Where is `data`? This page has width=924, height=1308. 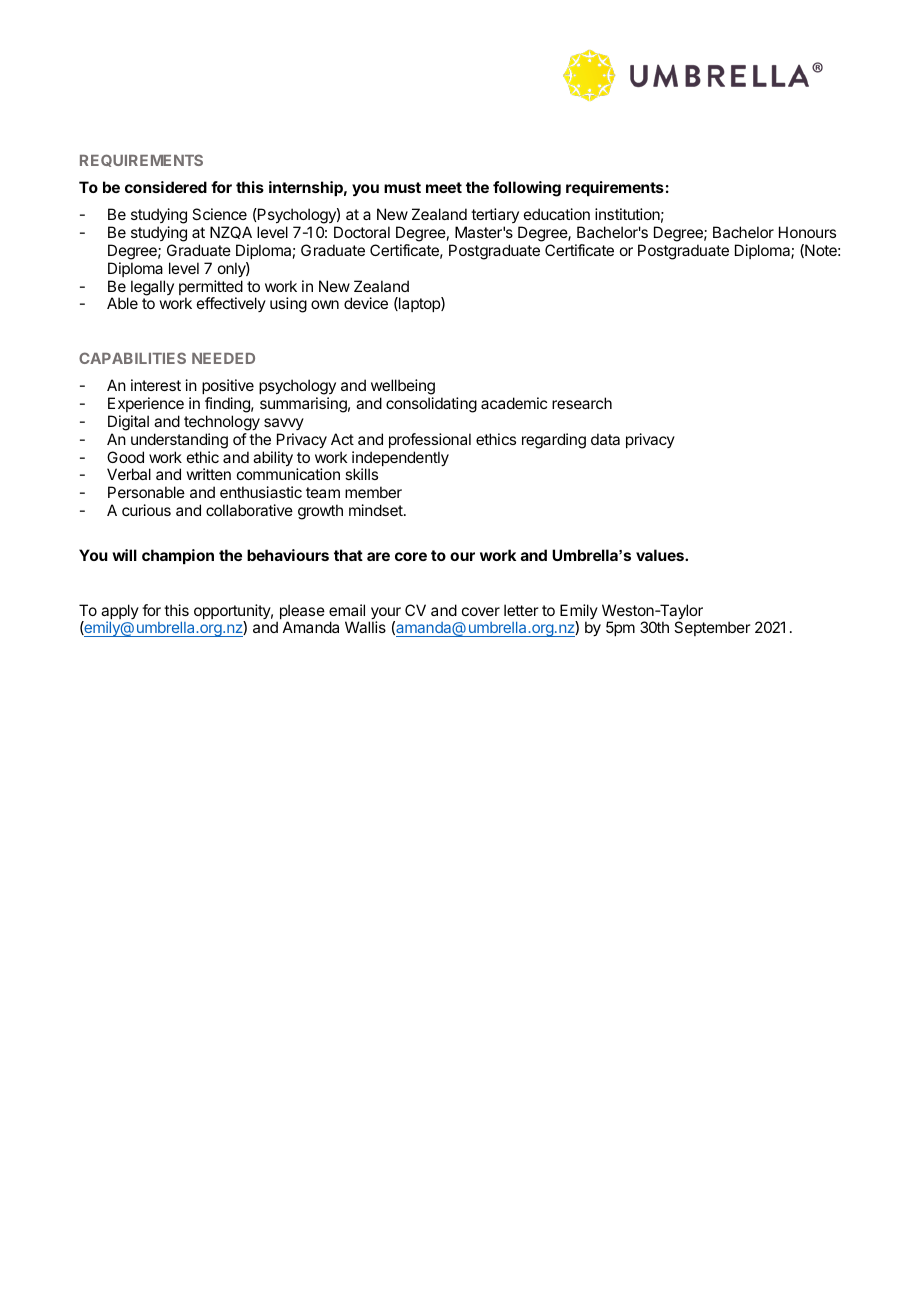
data is located at coordinates (605, 439).
